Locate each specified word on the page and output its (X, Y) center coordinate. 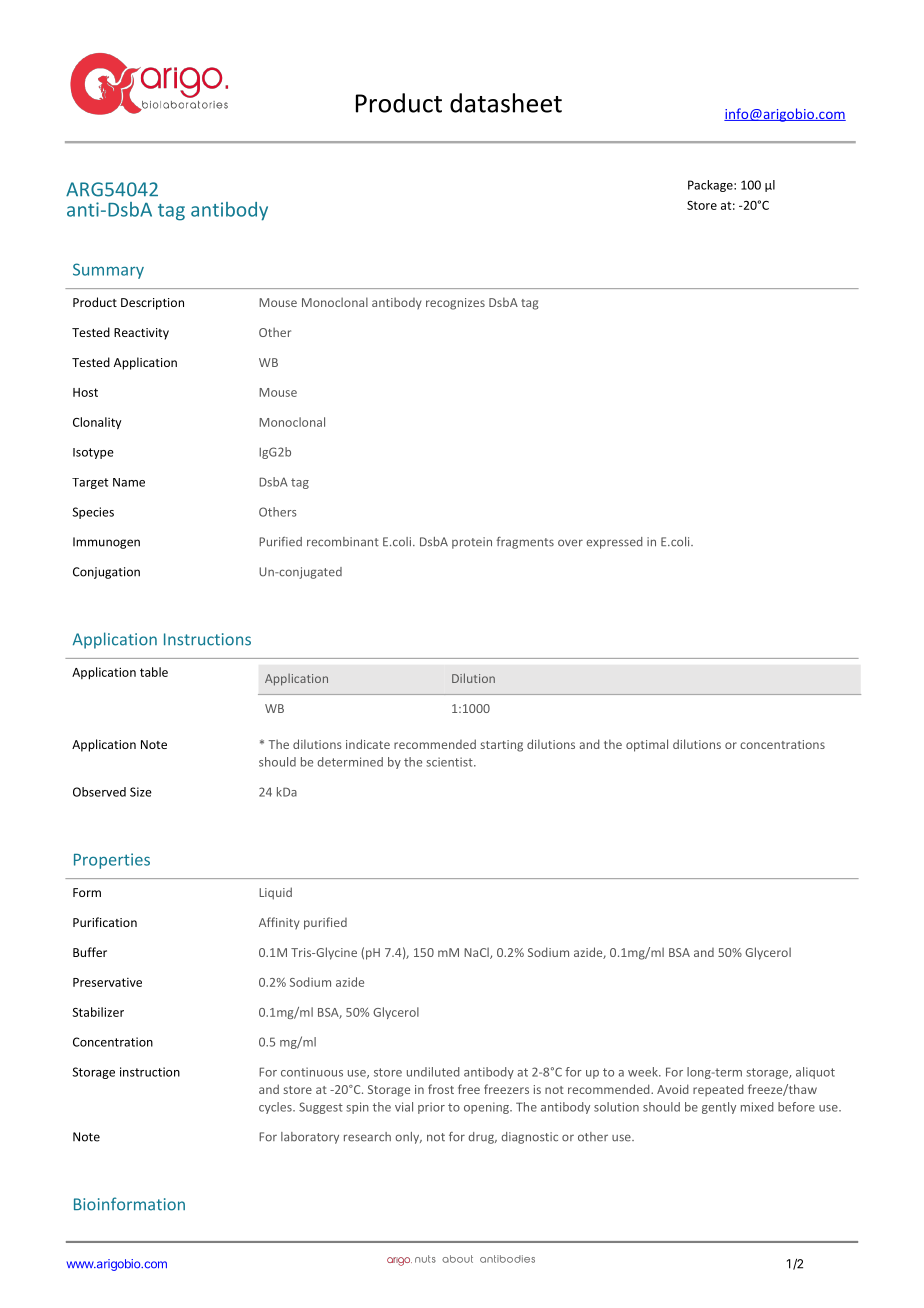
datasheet (506, 103)
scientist (450, 762)
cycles (276, 1108)
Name (129, 482)
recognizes (455, 304)
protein (472, 543)
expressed (614, 543)
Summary (108, 271)
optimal (647, 745)
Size (141, 792)
